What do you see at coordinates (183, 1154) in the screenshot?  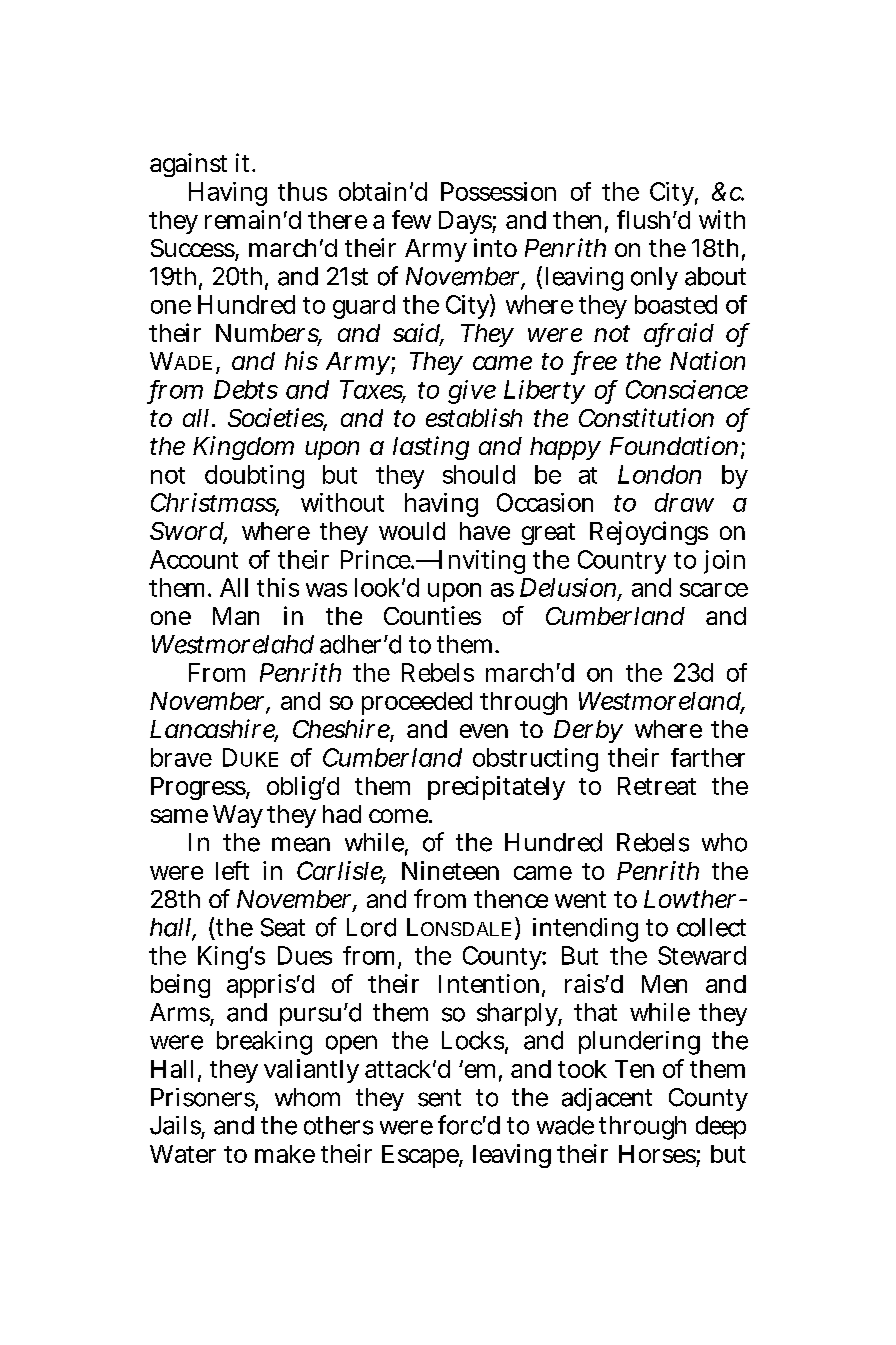 I see `Water` at bounding box center [183, 1154].
